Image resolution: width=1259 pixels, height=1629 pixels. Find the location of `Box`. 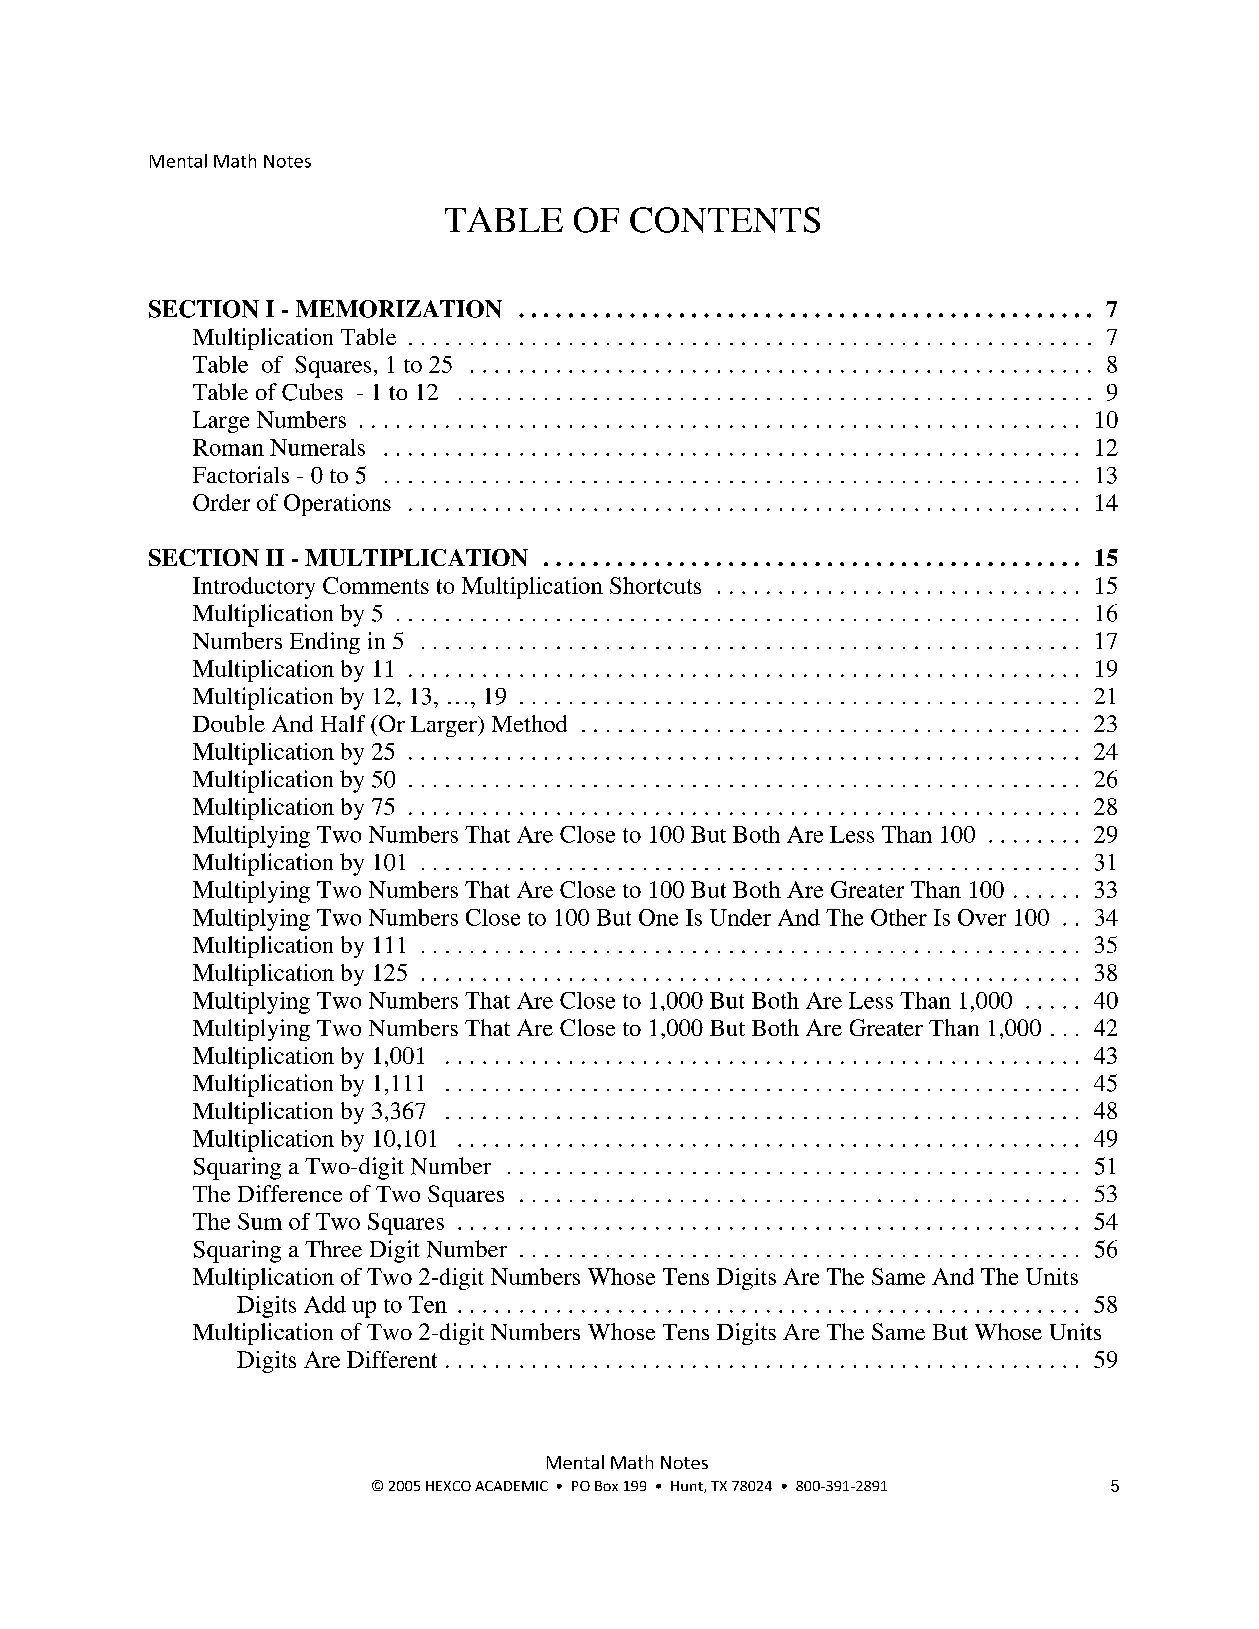

Box is located at coordinates (606, 1486).
